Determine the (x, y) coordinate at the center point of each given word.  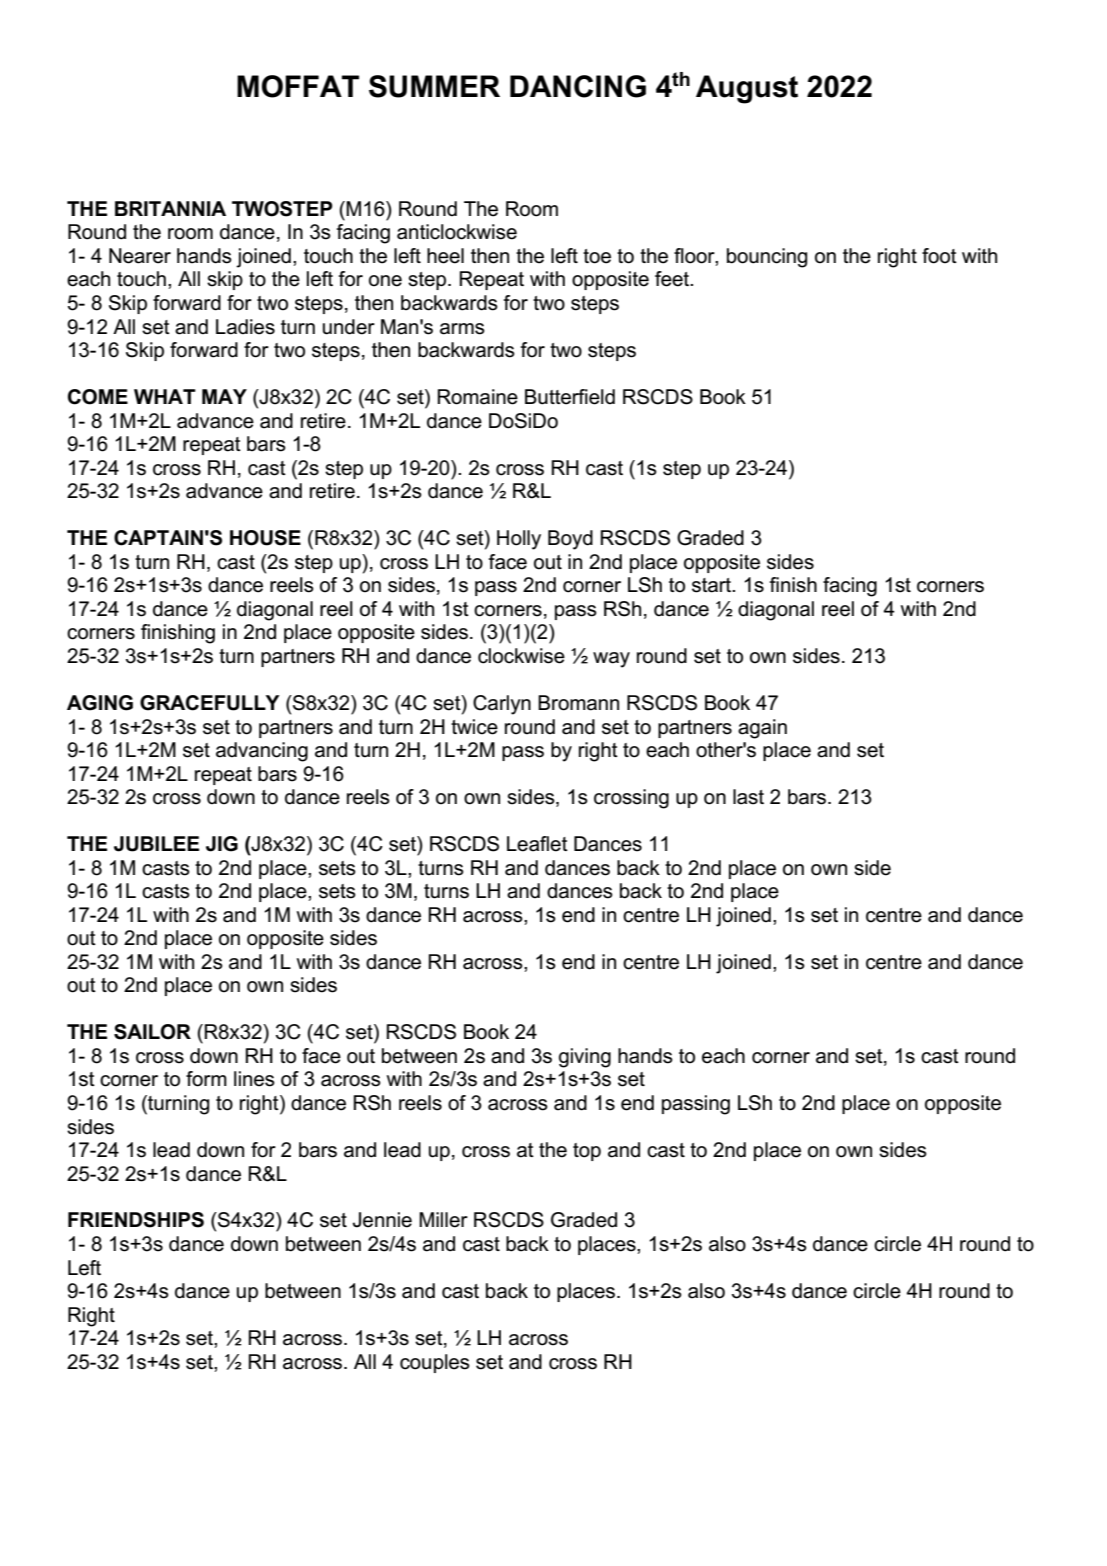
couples (435, 1363)
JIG (222, 844)
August (747, 89)
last (748, 797)
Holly (519, 540)
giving (585, 1058)
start (713, 585)
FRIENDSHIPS (136, 1220)
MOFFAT (298, 86)
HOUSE (265, 538)
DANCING (578, 86)
